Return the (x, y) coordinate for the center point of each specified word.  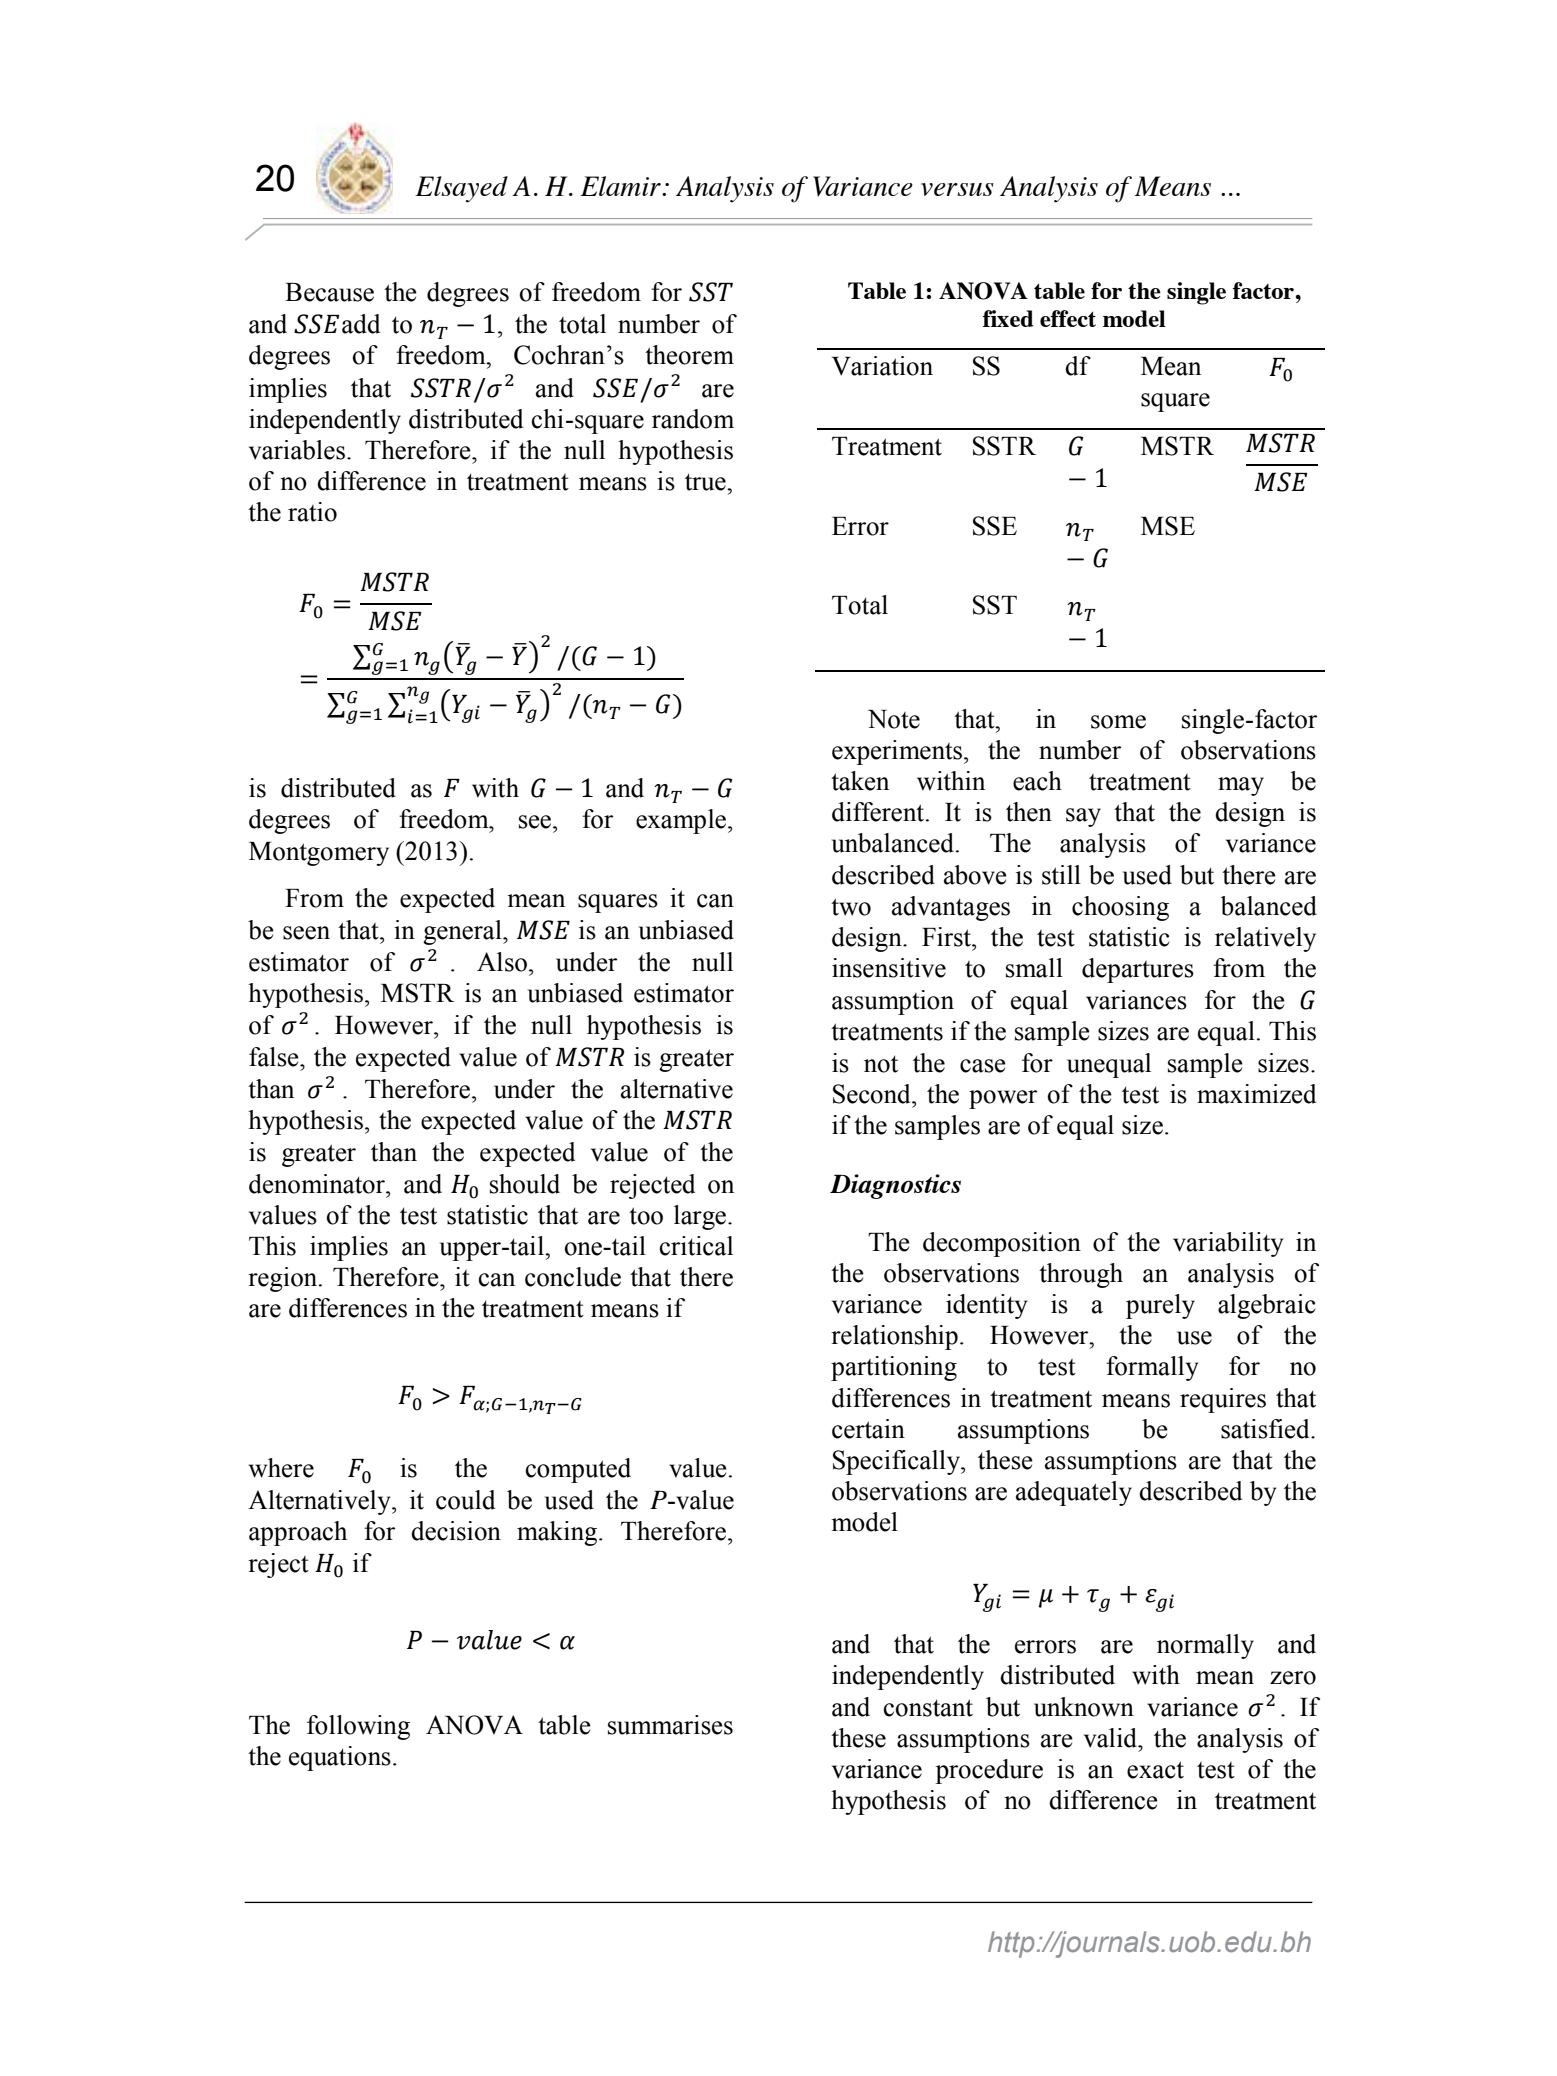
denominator (318, 1184)
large (701, 1217)
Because (329, 292)
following (358, 1727)
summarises (670, 1725)
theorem (689, 355)
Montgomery (319, 854)
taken (860, 781)
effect (1068, 318)
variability (1228, 1244)
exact (1155, 1770)
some (1118, 722)
